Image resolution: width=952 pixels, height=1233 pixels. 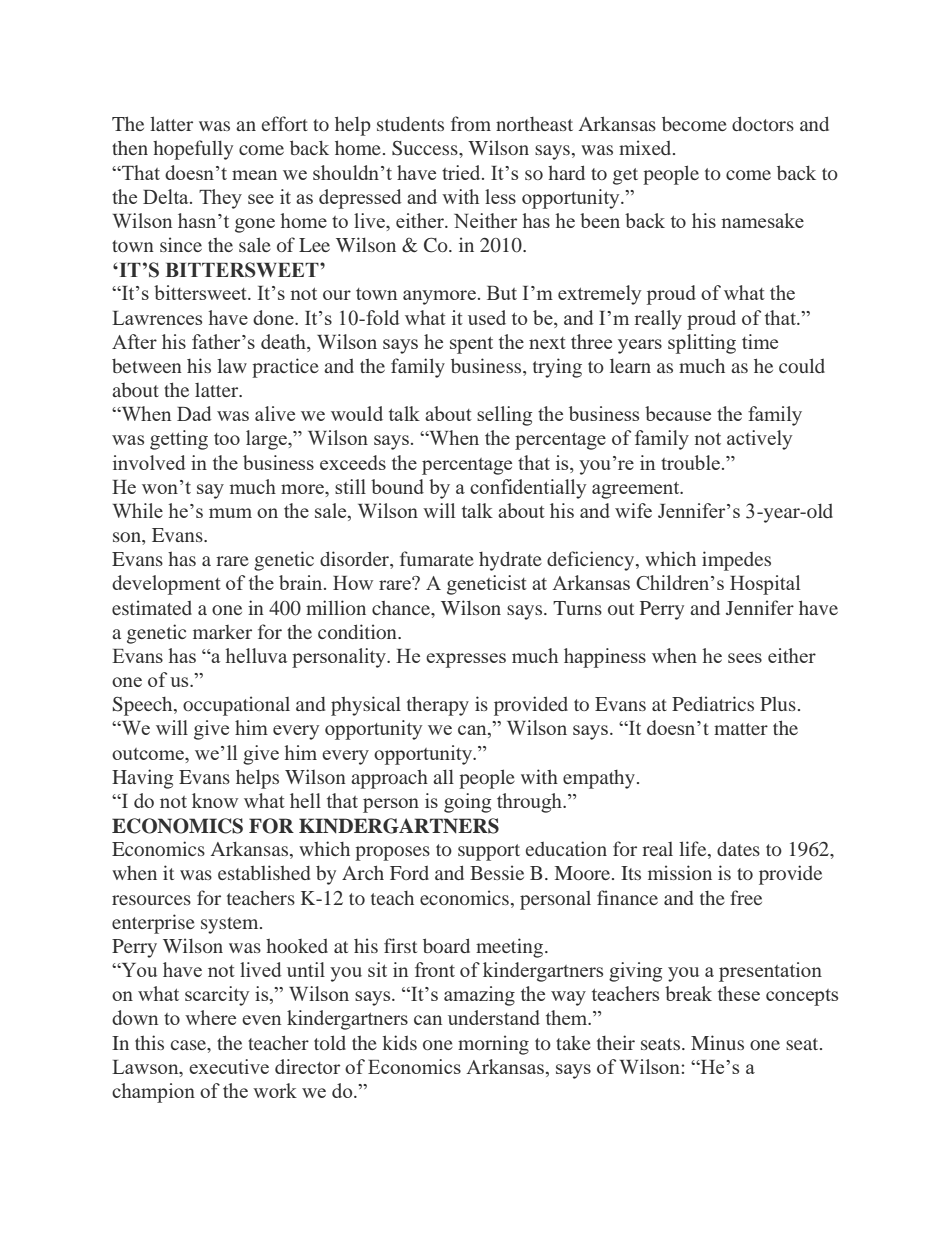 I want to click on hopefully, so click(x=193, y=150).
